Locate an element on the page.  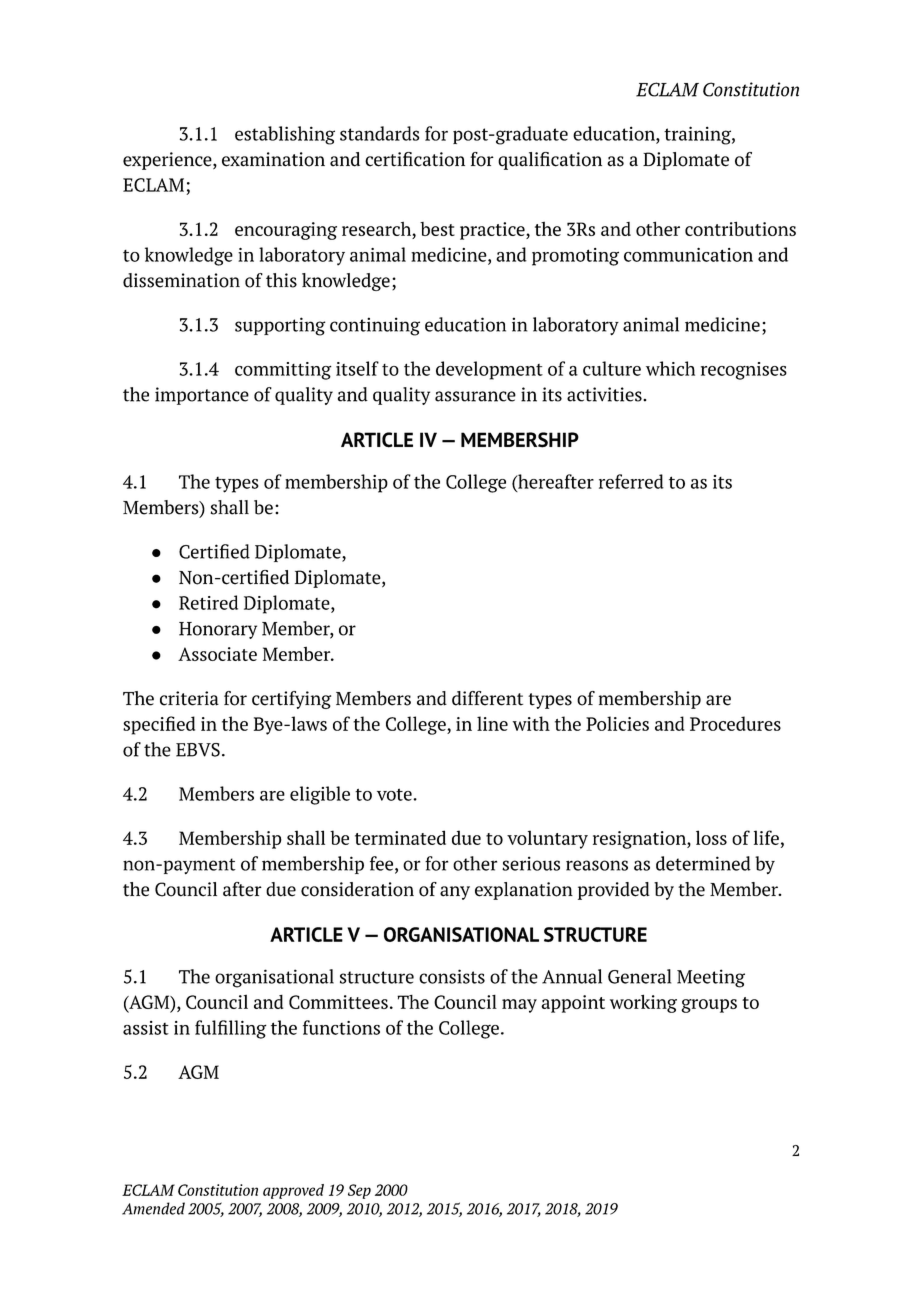
Procedures is located at coordinates (735, 723).
